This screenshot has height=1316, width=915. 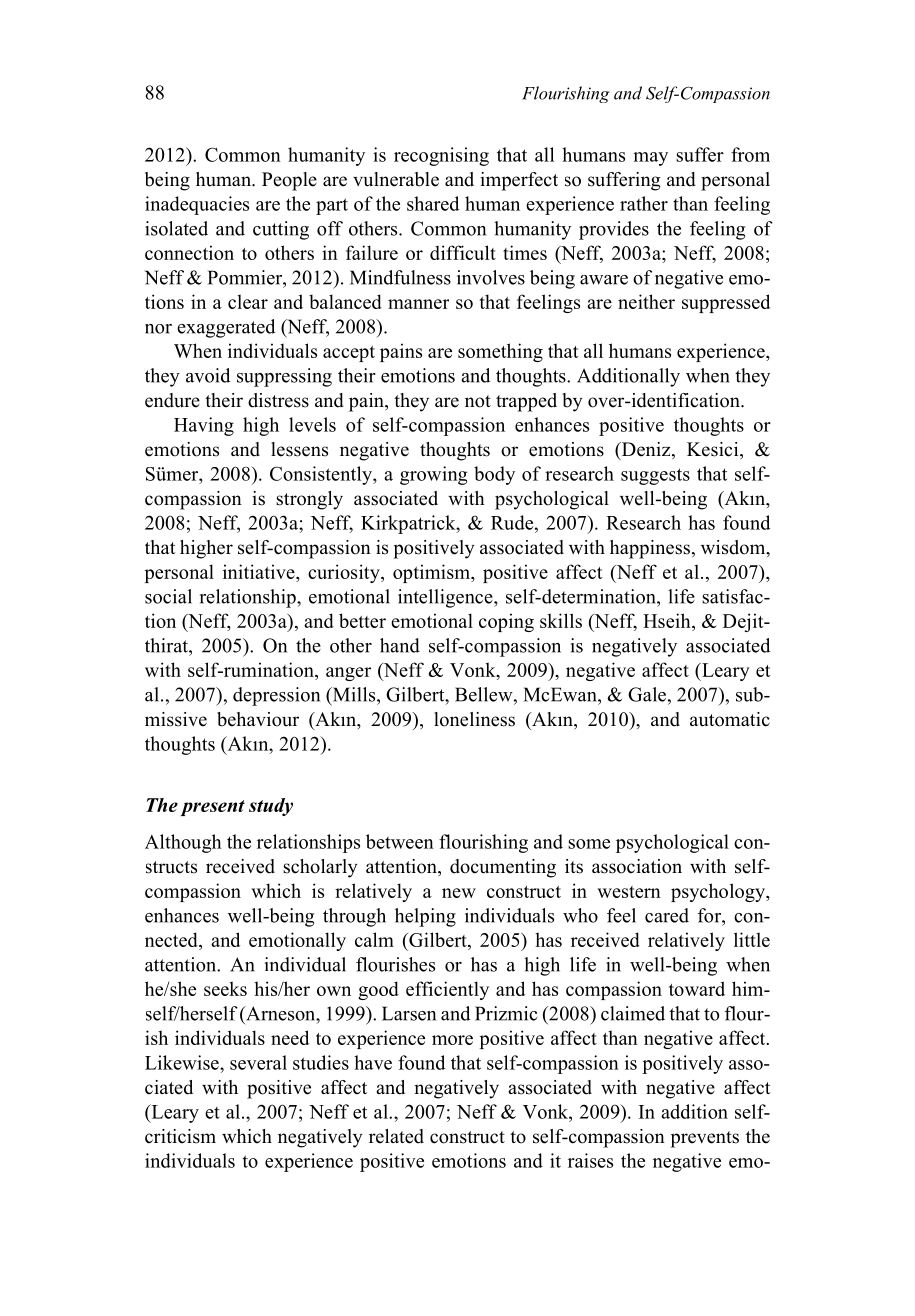 I want to click on related, so click(x=396, y=1136).
